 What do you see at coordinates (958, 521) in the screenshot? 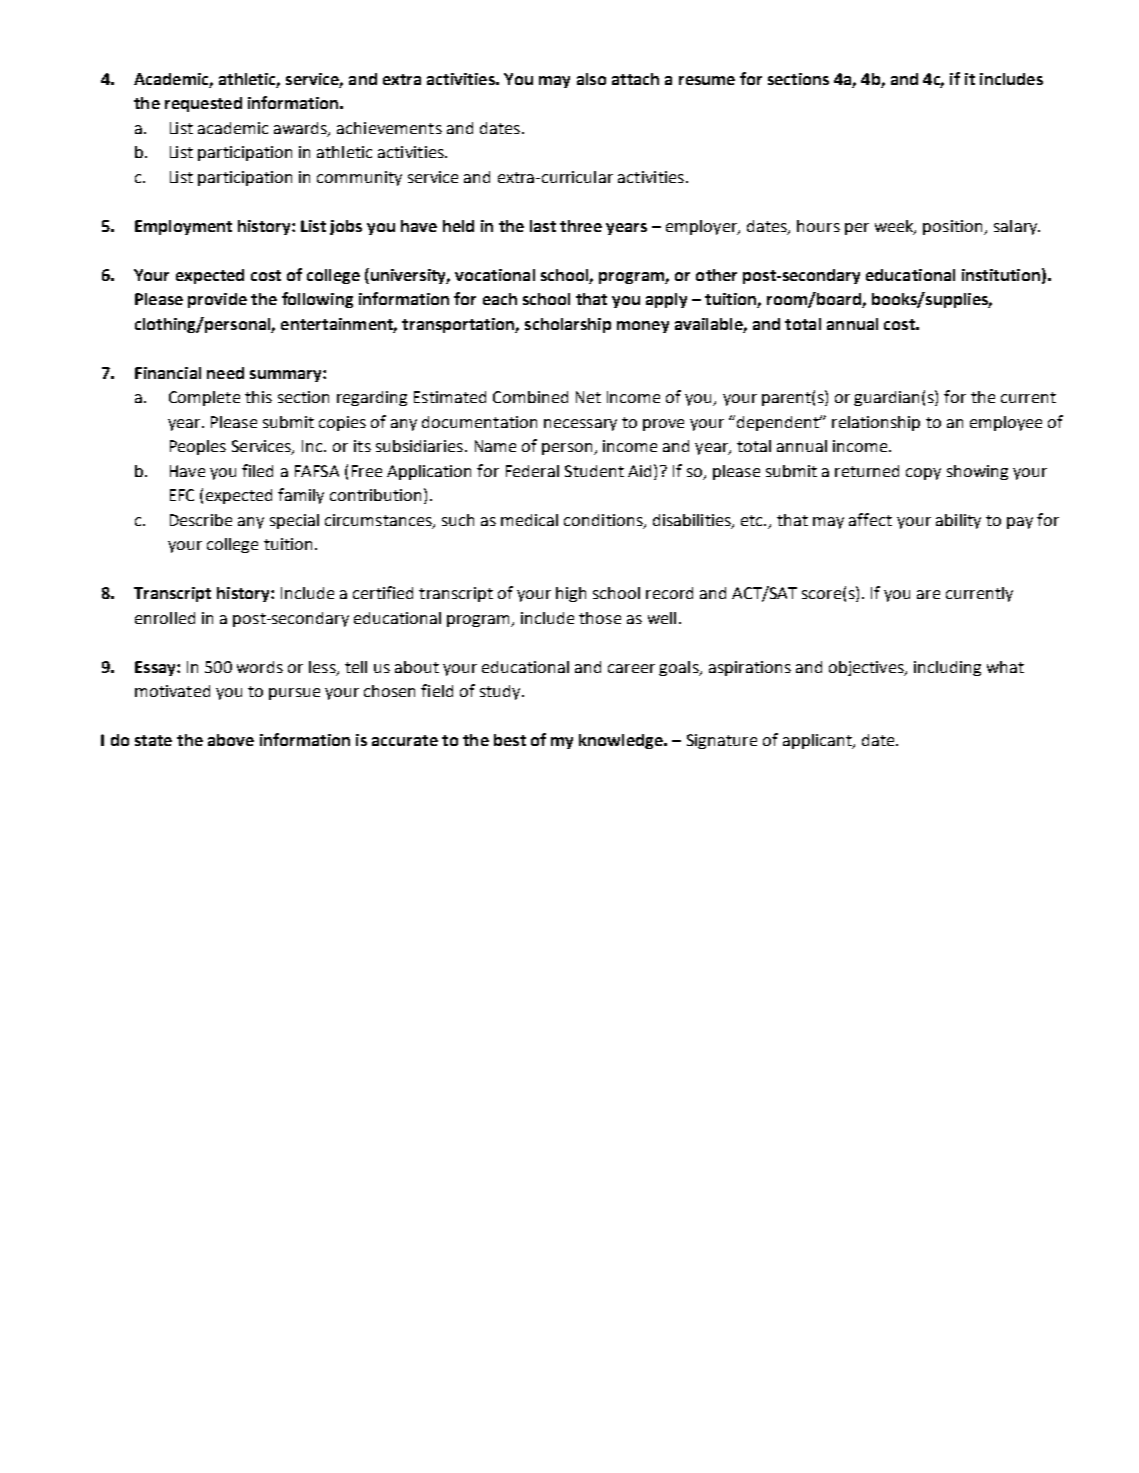
I see `ability` at bounding box center [958, 521].
